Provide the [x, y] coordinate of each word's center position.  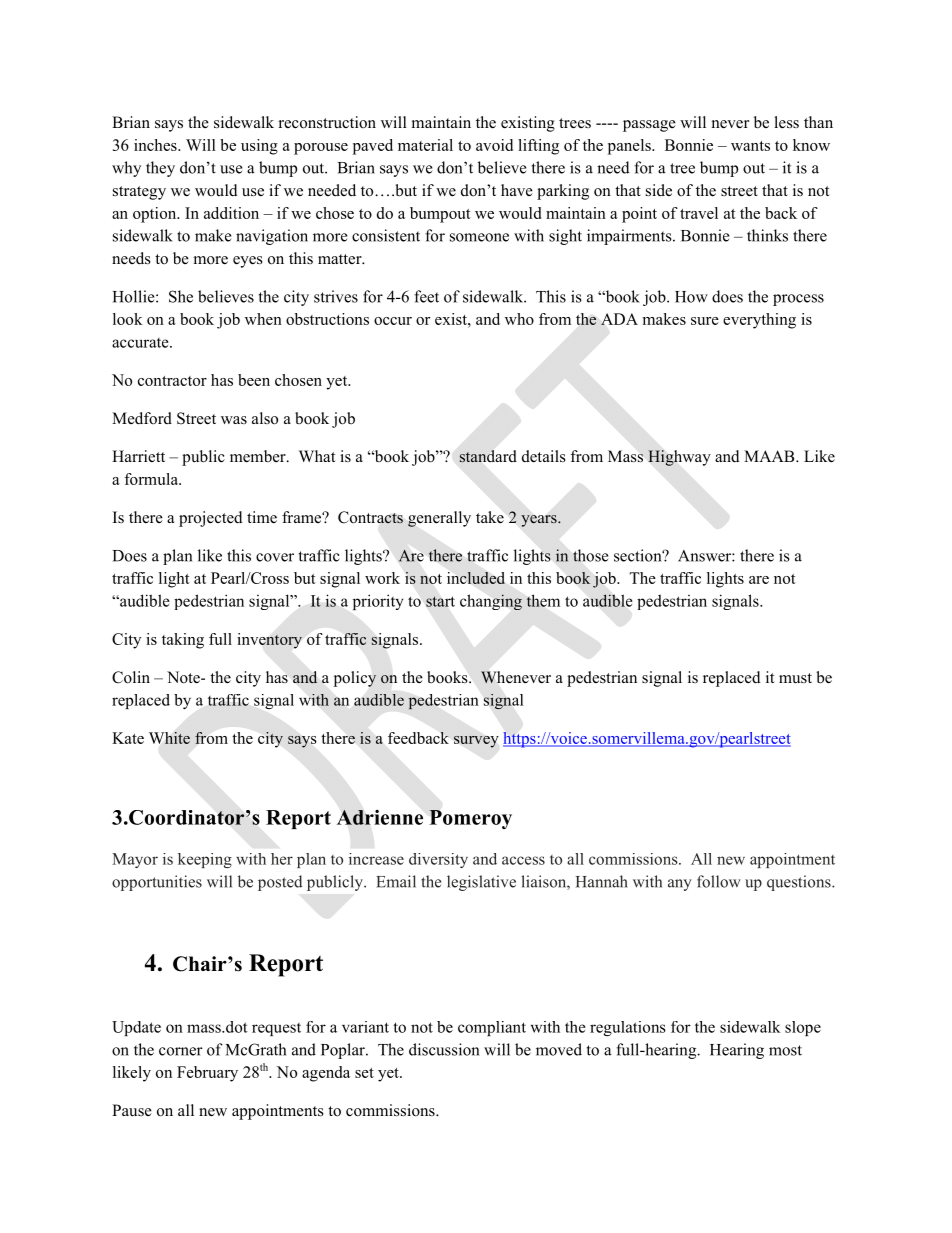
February [207, 1074]
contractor [172, 381]
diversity [438, 860]
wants [750, 146]
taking [183, 641]
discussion [444, 1049]
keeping [205, 860]
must [795, 678]
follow [719, 881]
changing [491, 602]
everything [759, 321]
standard [488, 456]
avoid [494, 145]
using [259, 147]
